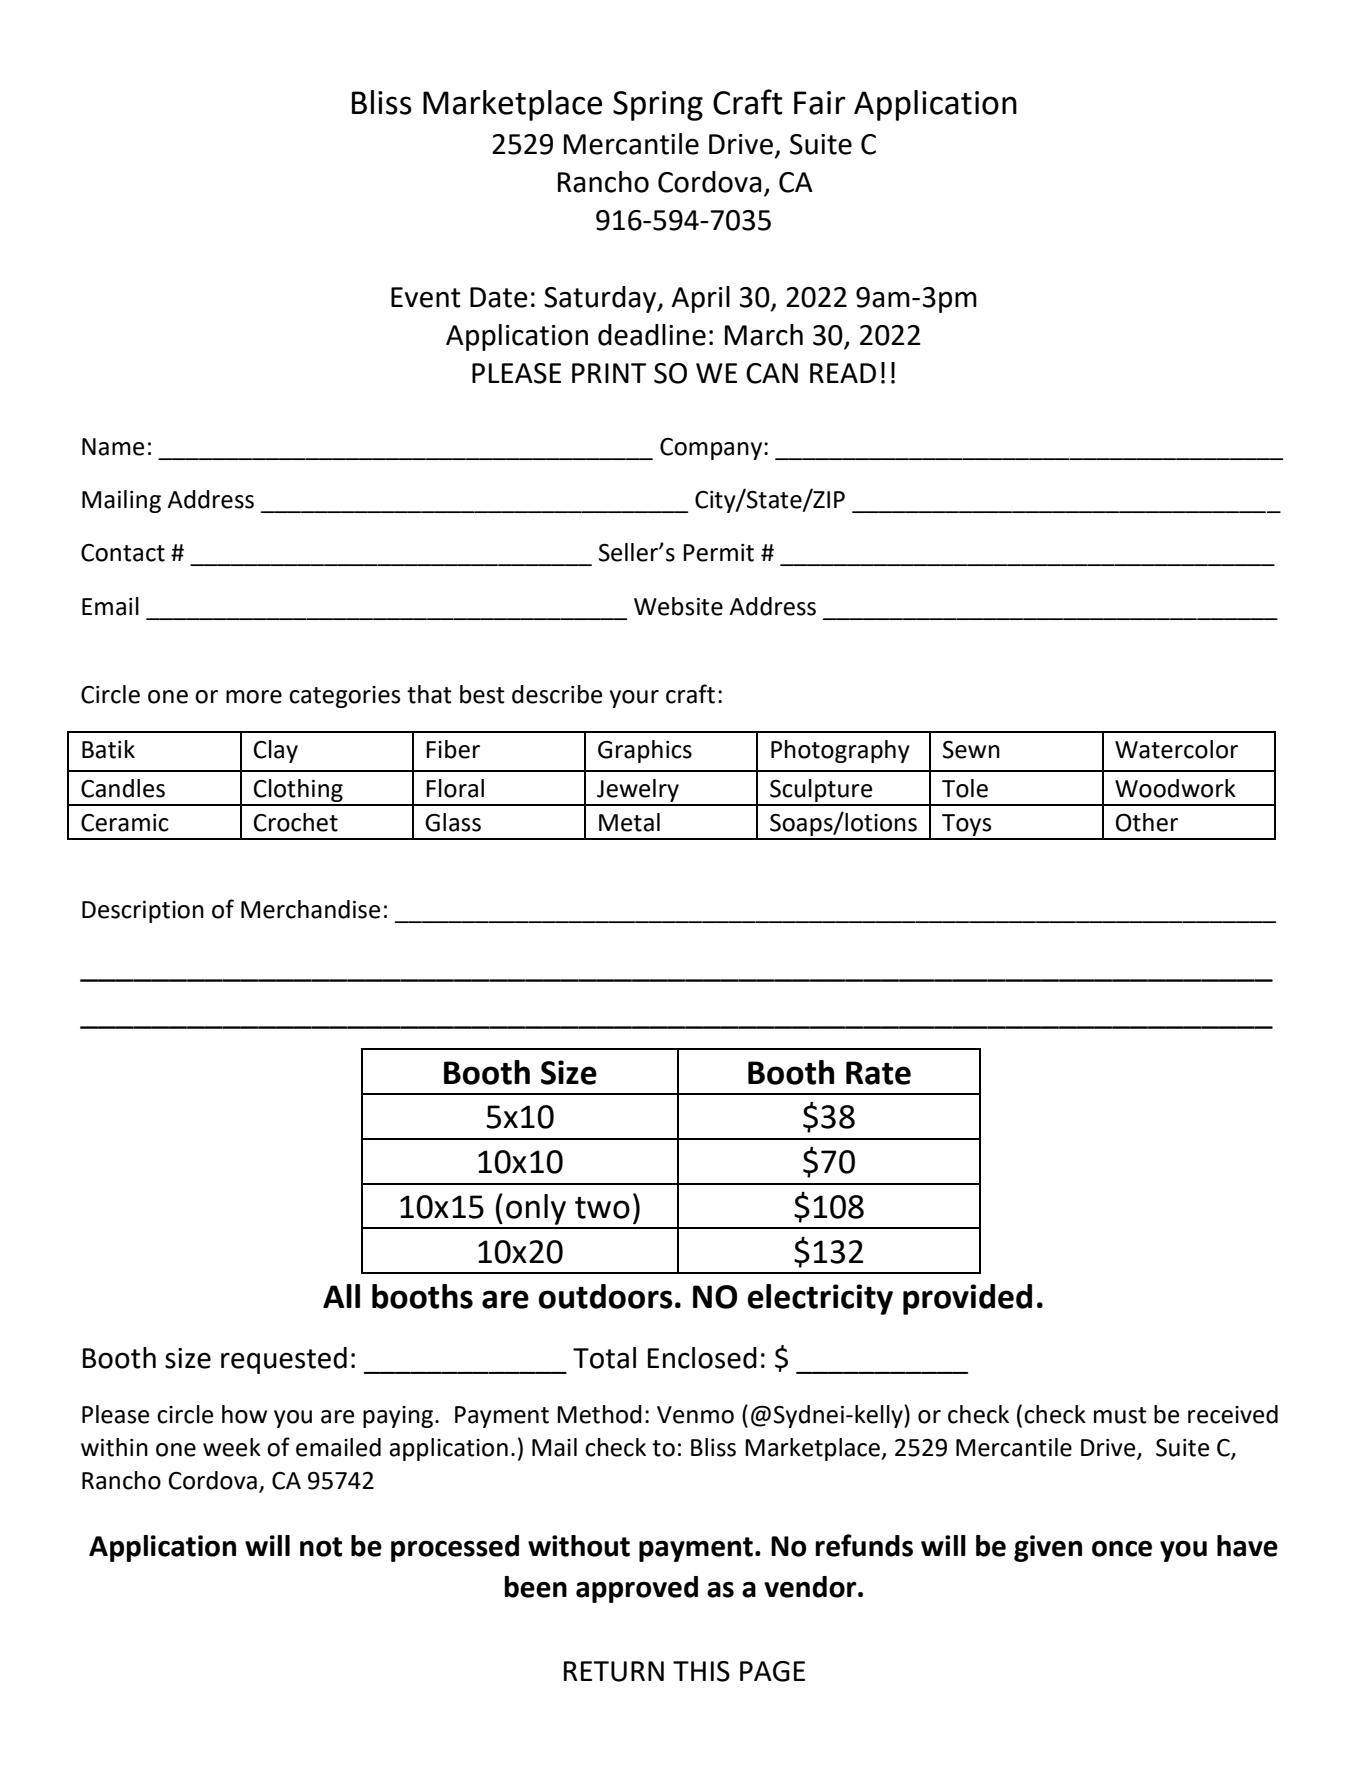 The image size is (1368, 1770). What do you see at coordinates (321, 1547) in the document?
I see `not` at bounding box center [321, 1547].
